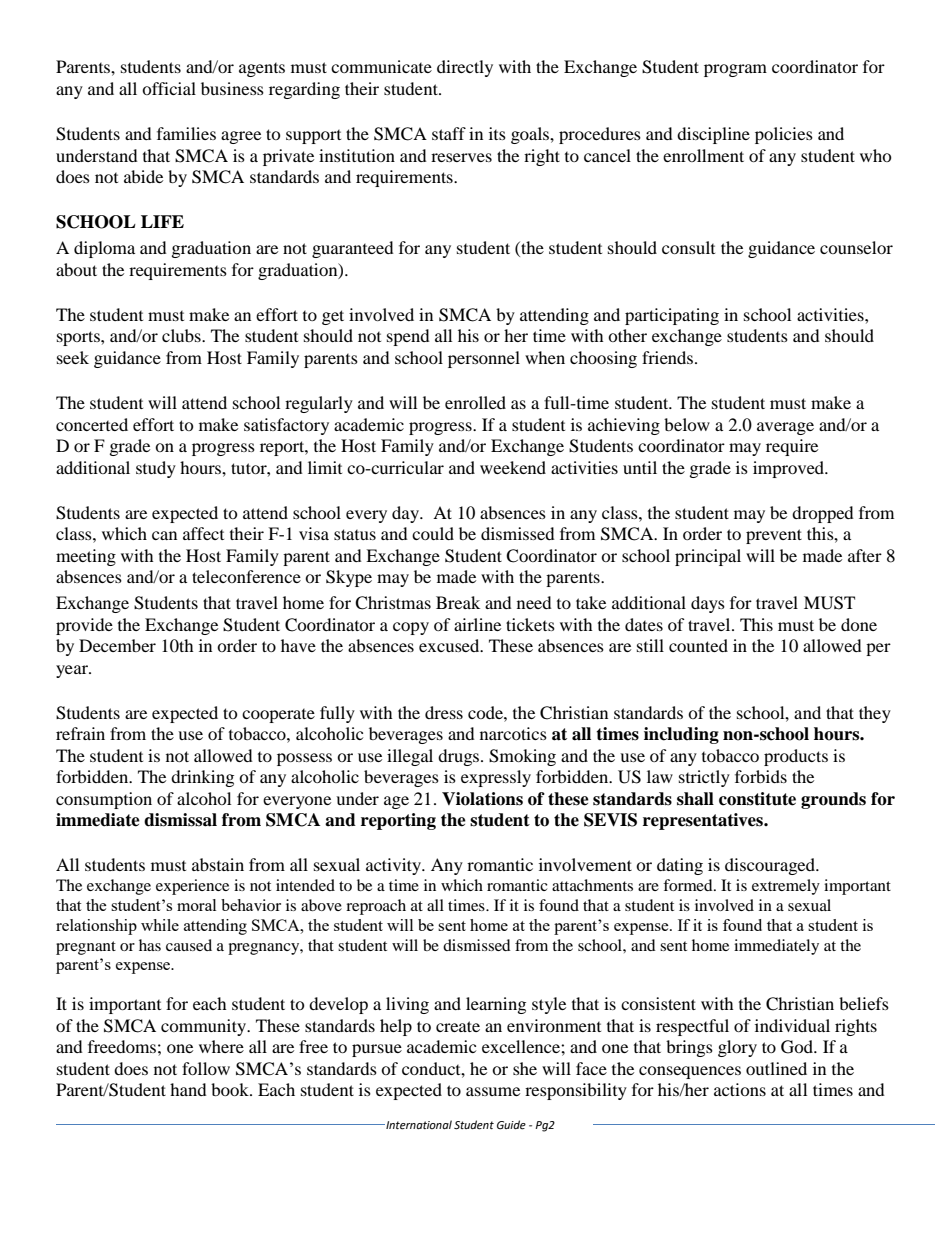 Image resolution: width=952 pixels, height=1233 pixels. I want to click on teleconference, so click(246, 576).
